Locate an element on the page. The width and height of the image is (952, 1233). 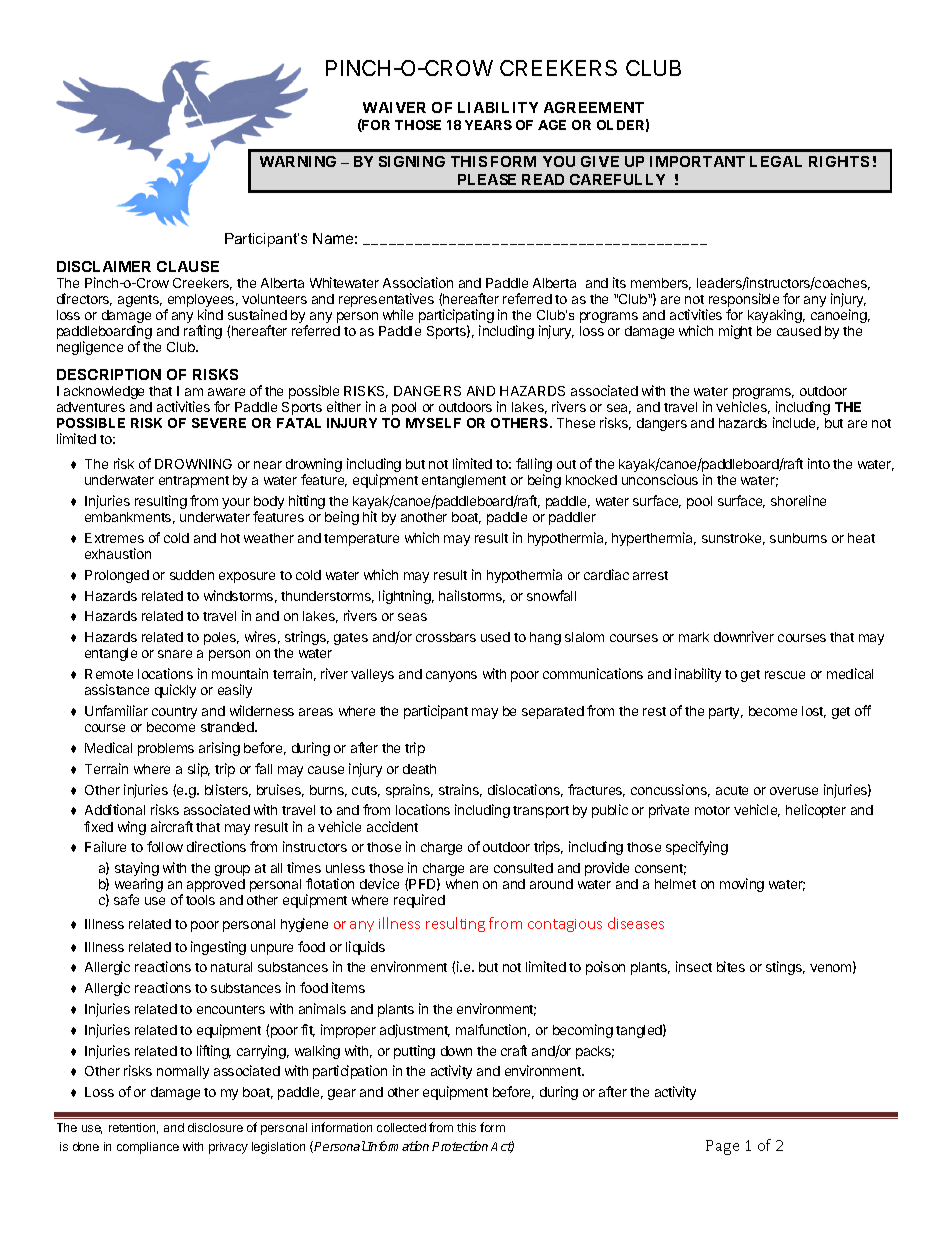
Page is located at coordinates (722, 1147).
